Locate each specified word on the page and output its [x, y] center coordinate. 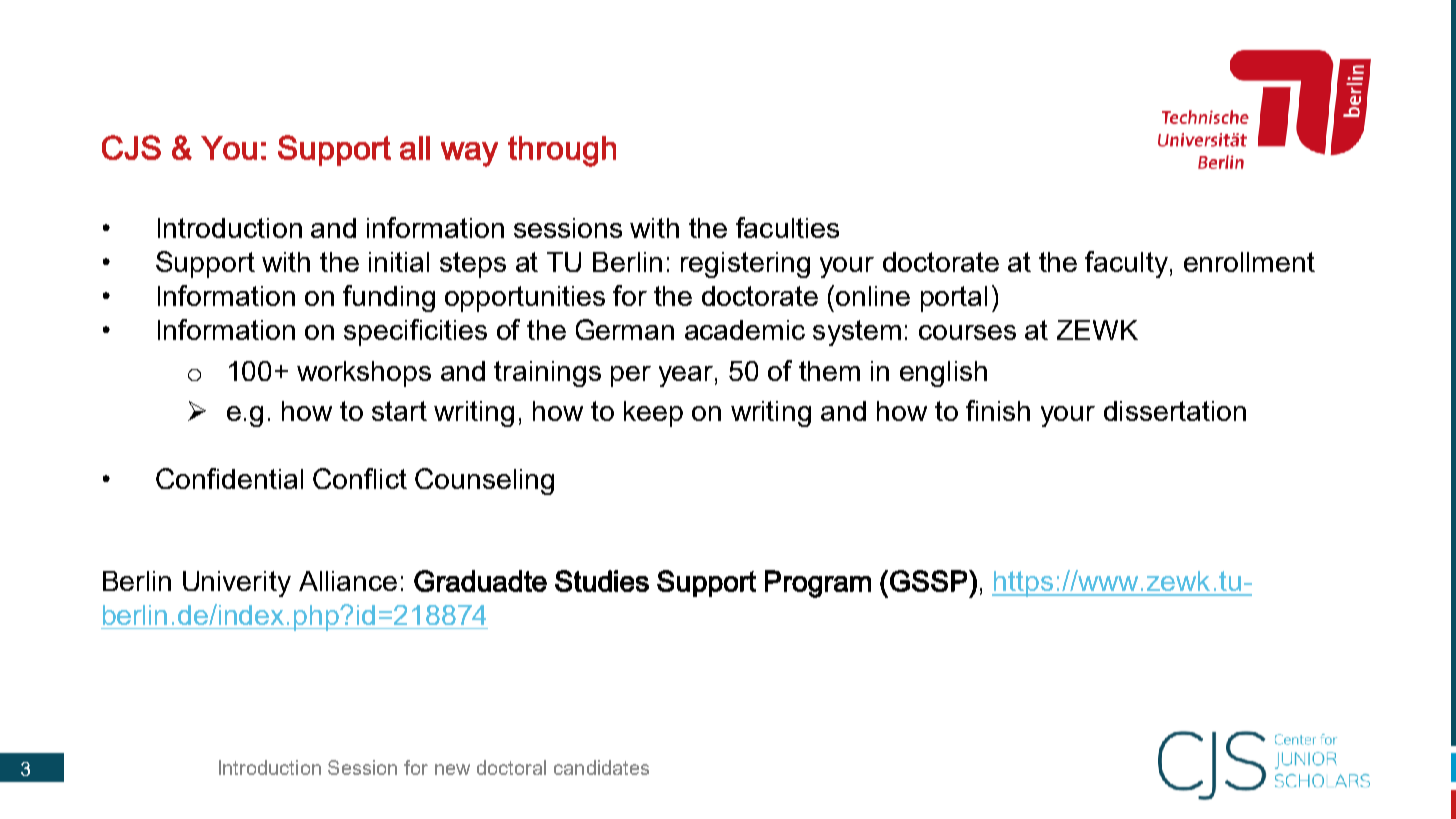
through [562, 151]
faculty [1126, 264]
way [469, 154]
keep [653, 414]
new [452, 769]
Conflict [360, 478]
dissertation [1175, 411]
